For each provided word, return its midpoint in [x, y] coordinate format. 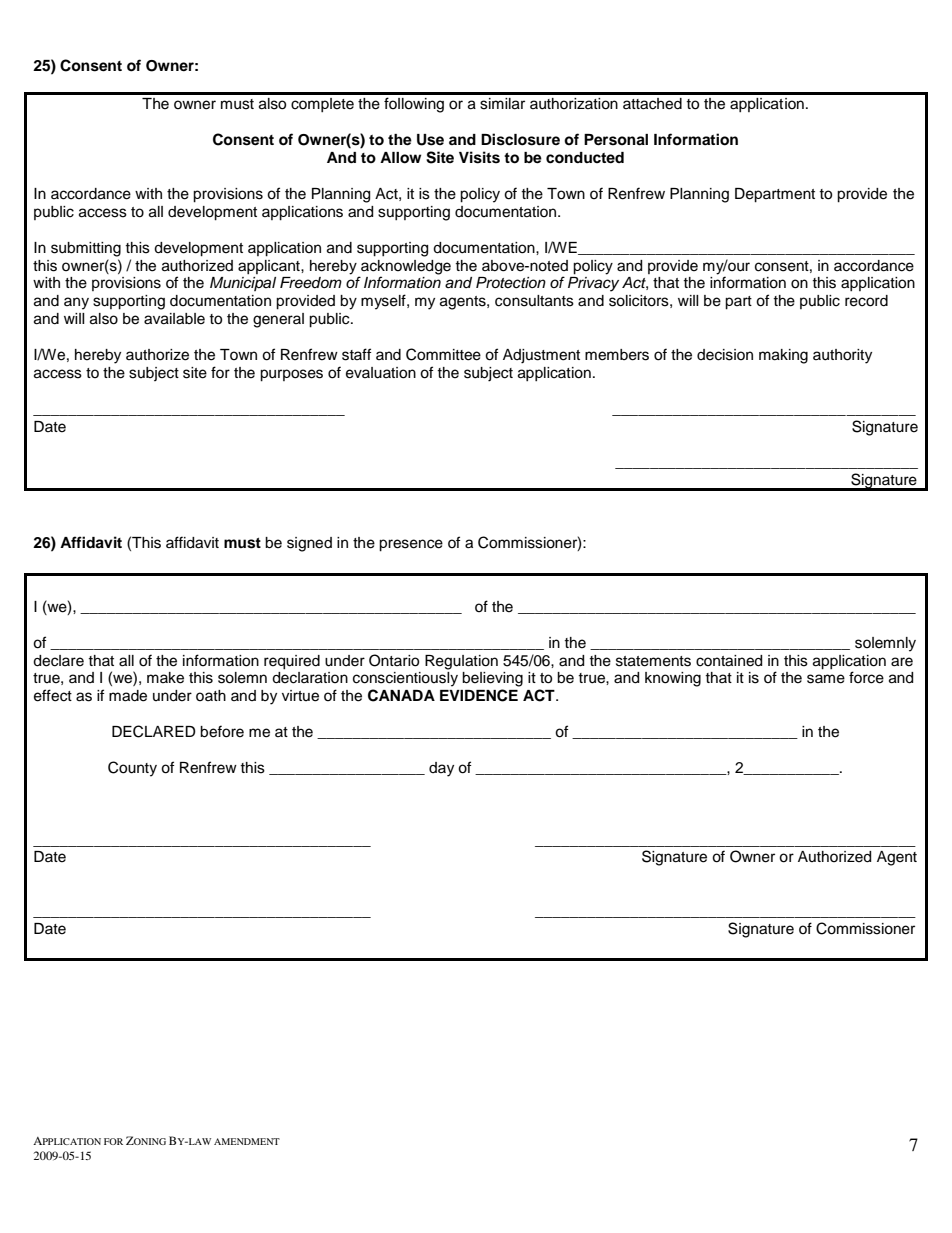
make [165, 678]
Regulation [461, 662]
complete [322, 105]
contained [729, 661]
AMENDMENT [247, 1141]
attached [652, 104]
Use [430, 140]
